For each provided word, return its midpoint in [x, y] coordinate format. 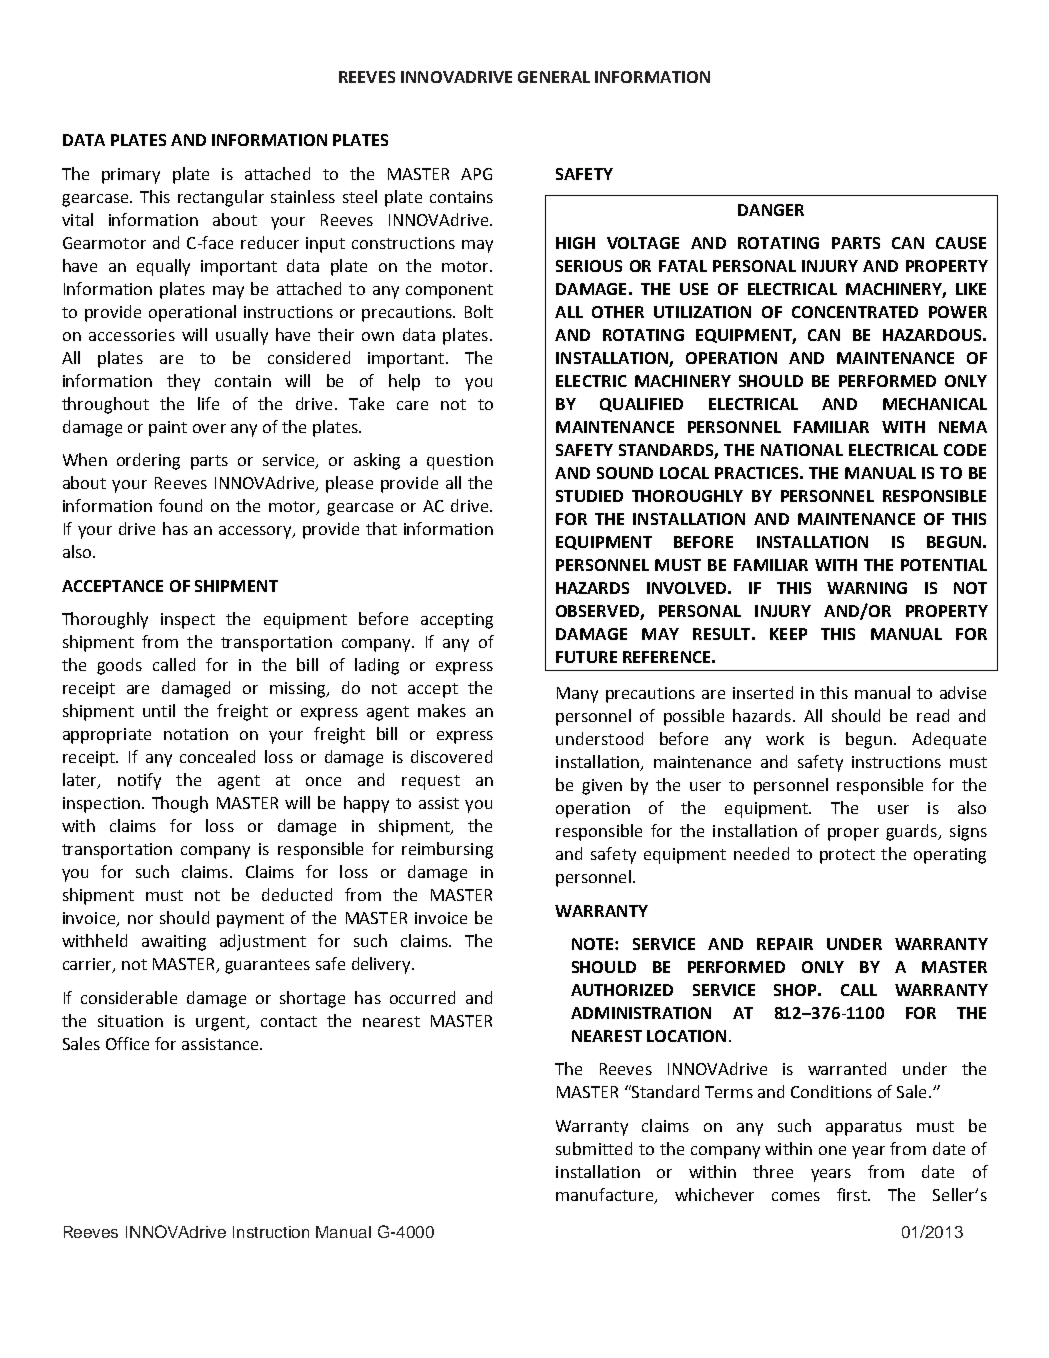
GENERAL [554, 77]
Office [127, 1043]
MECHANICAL [935, 404]
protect [847, 856]
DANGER [771, 210]
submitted [594, 1148]
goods [119, 666]
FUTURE [586, 657]
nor [140, 919]
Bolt [479, 311]
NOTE [594, 944]
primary [131, 176]
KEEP [788, 634]
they [183, 382]
